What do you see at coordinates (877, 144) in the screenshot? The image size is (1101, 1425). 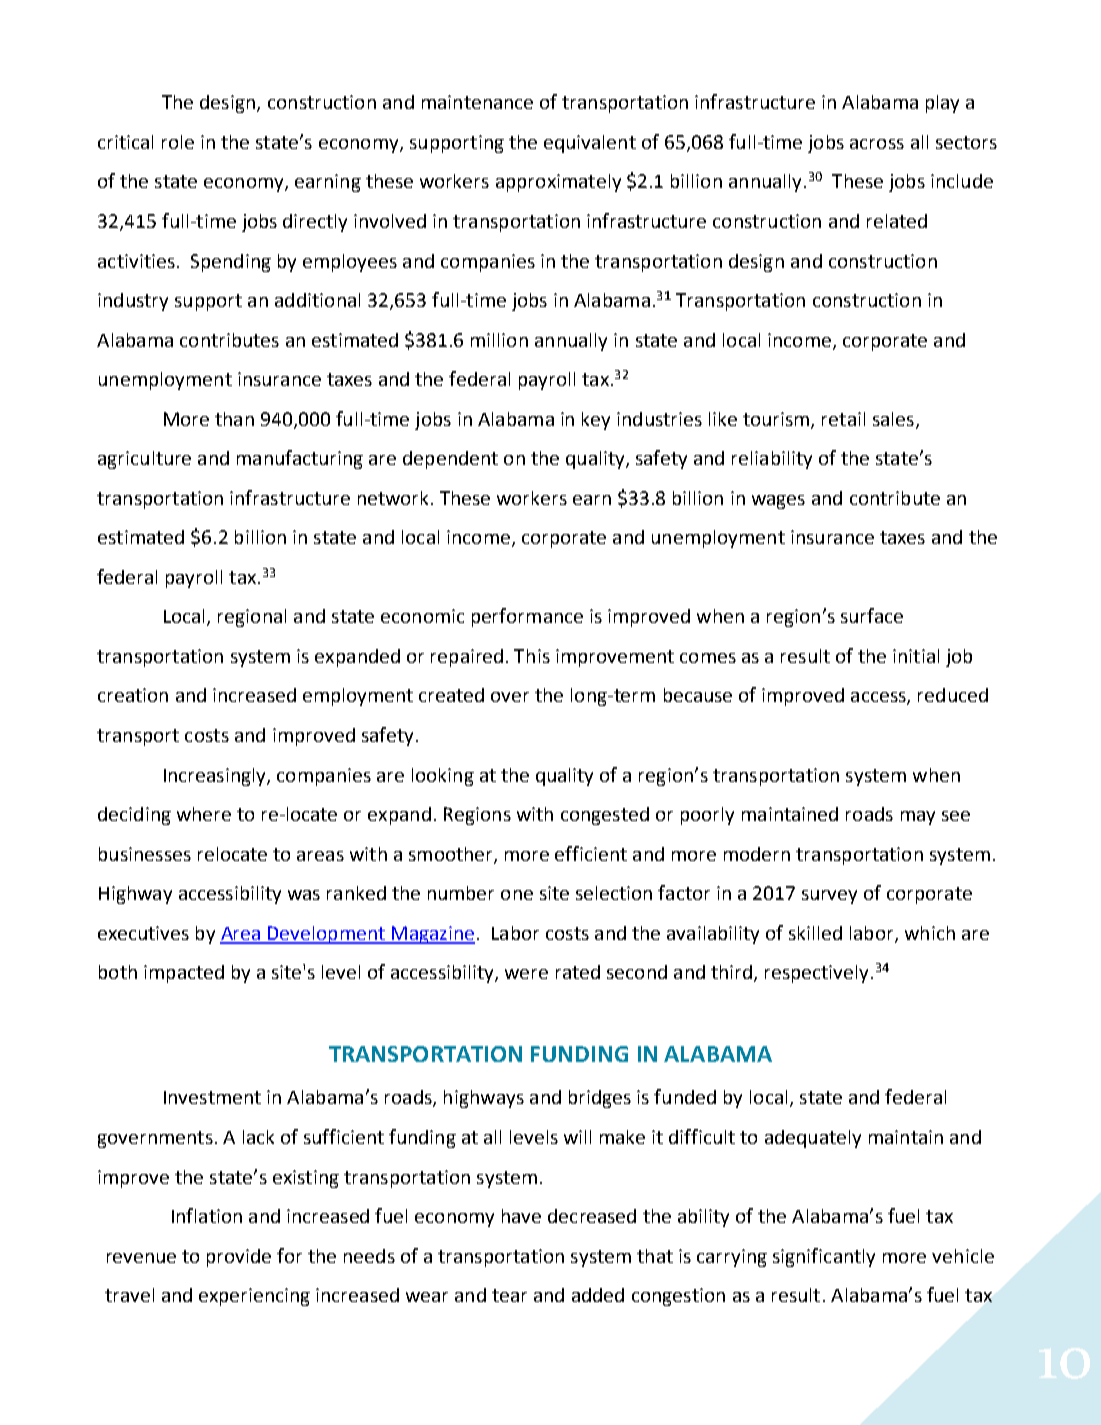 I see `across` at bounding box center [877, 144].
